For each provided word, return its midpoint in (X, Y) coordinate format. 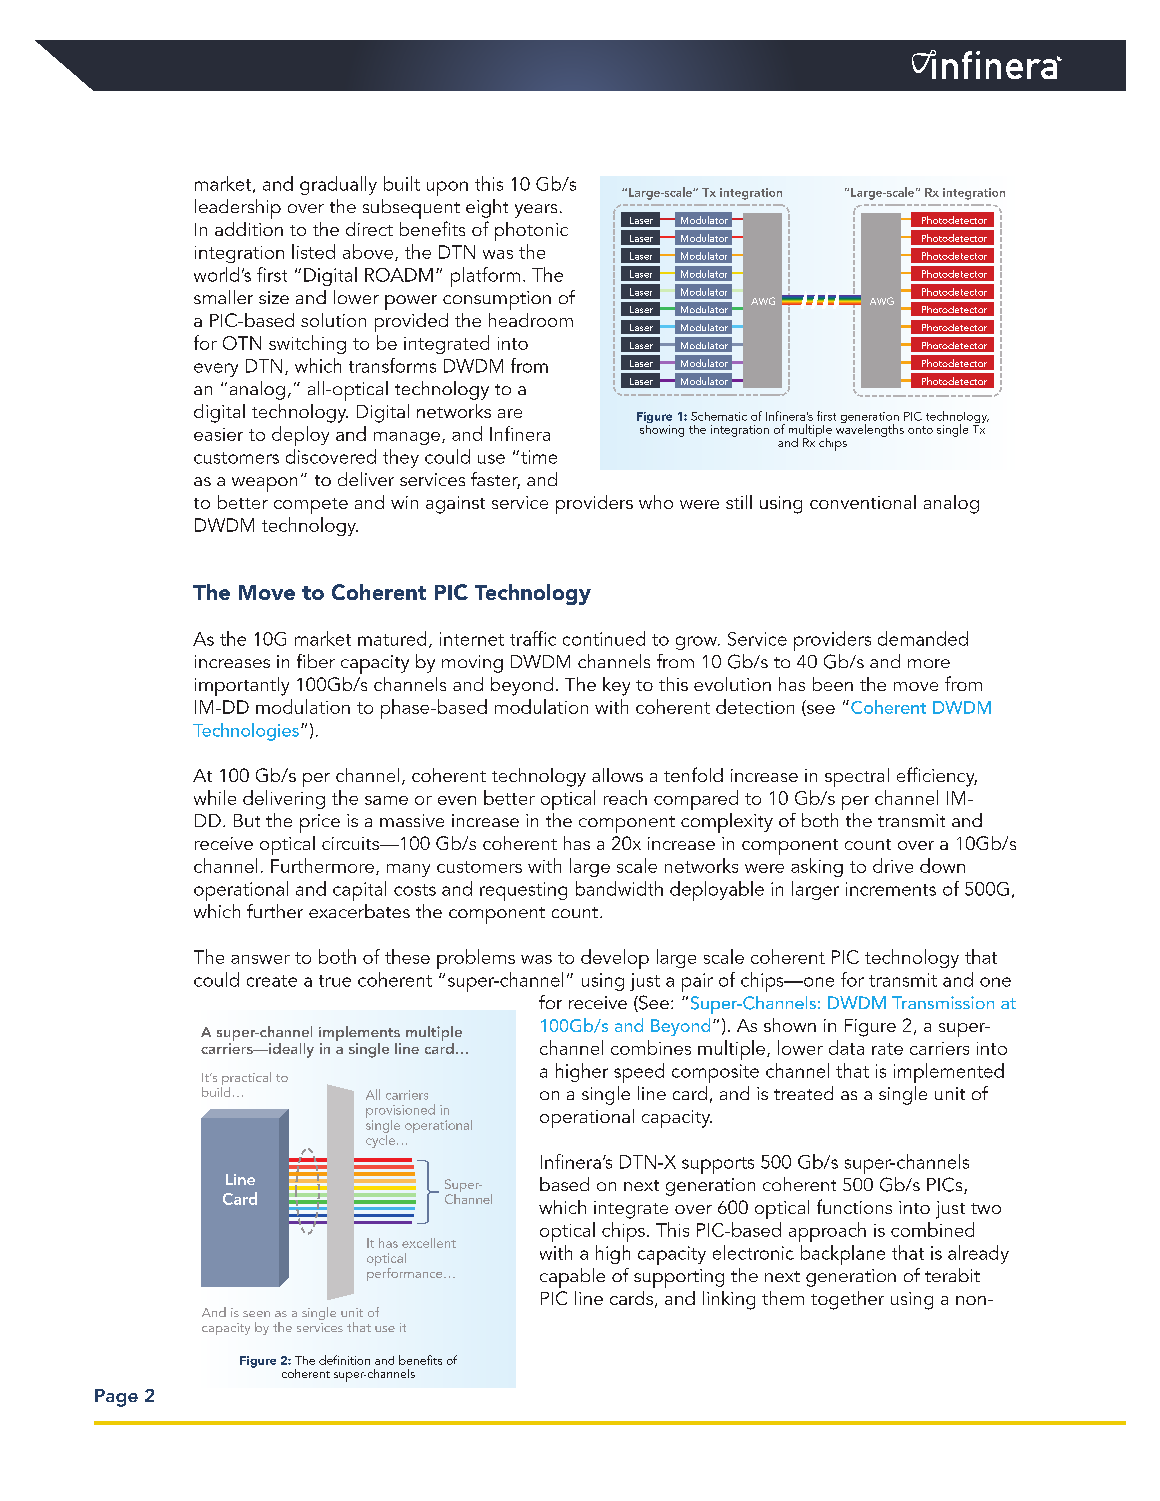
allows (617, 775)
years (536, 211)
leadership (238, 209)
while (215, 797)
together (847, 1300)
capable (572, 1278)
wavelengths (870, 429)
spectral (857, 777)
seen (256, 1314)
